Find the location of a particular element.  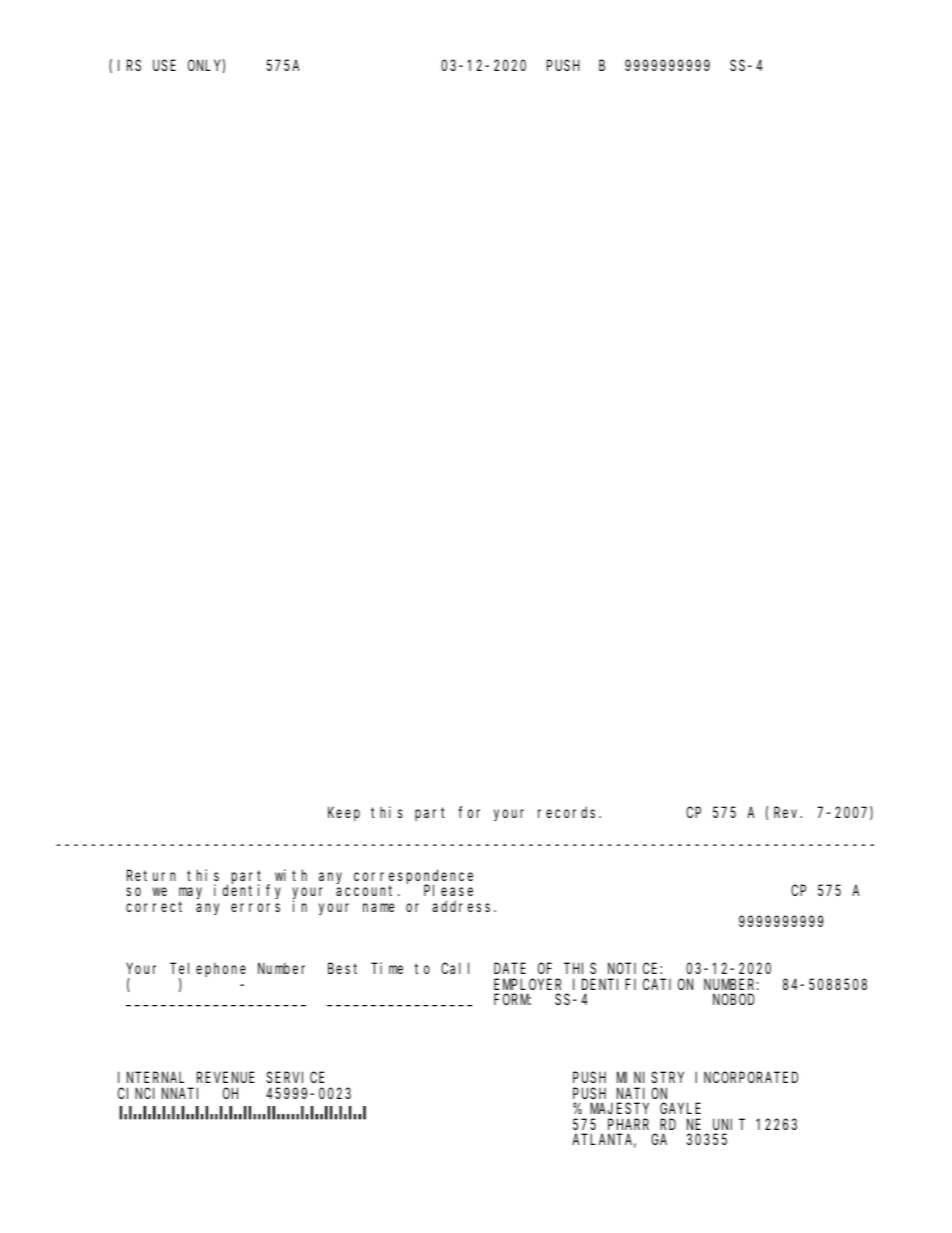

GAYLE is located at coordinates (680, 1108).
